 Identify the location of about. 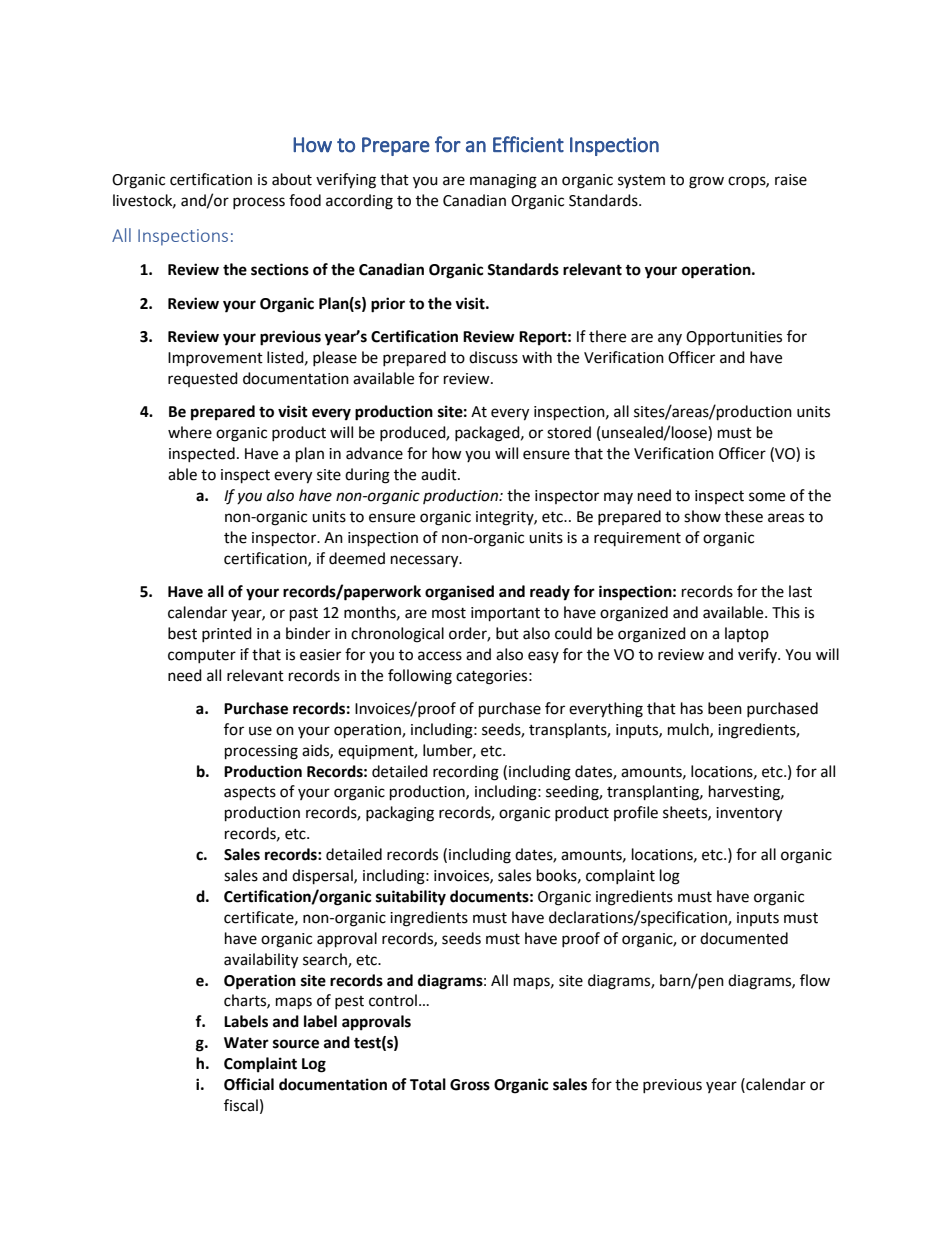
(292, 179).
